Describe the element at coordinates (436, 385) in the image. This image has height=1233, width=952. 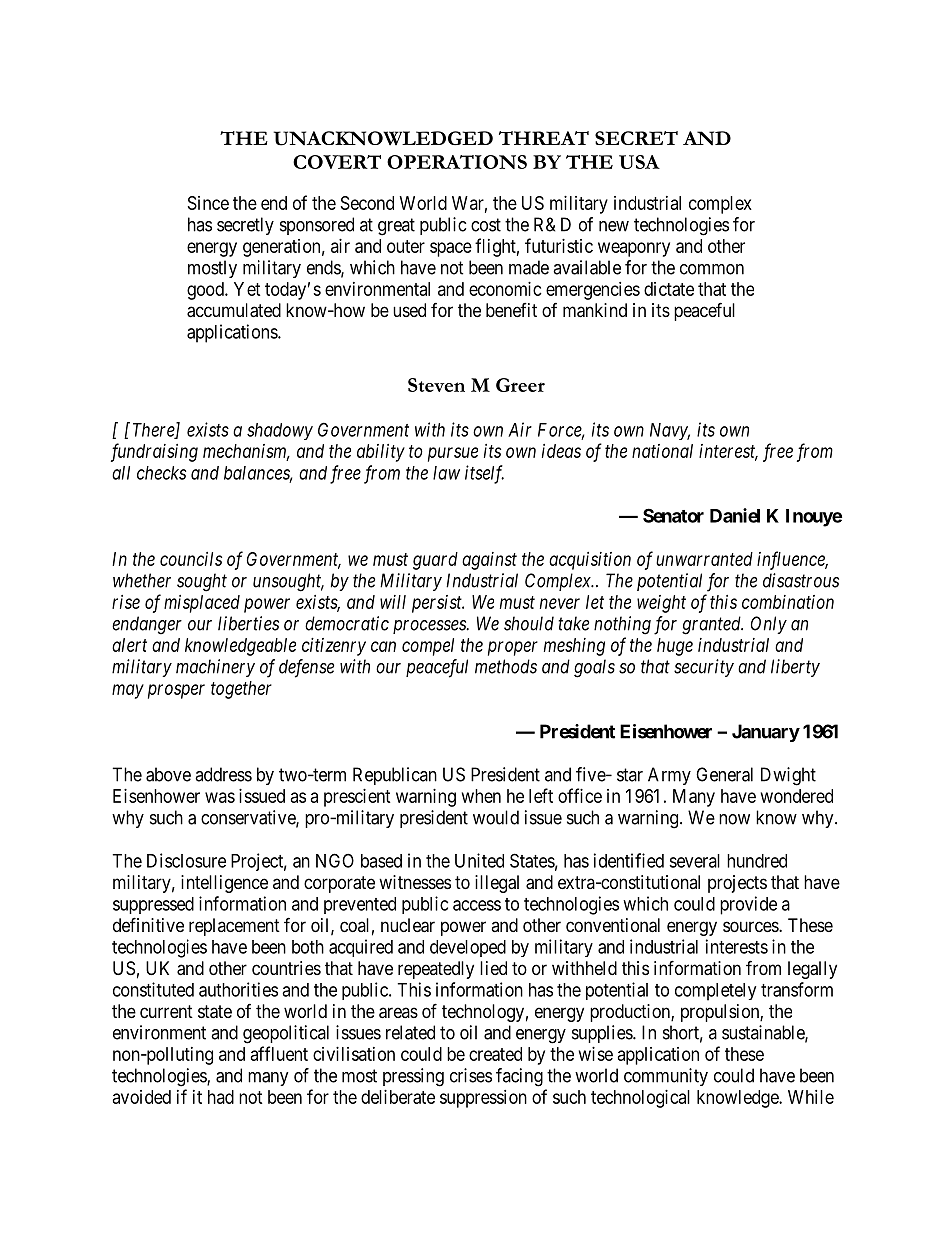
I see `Steven` at that location.
